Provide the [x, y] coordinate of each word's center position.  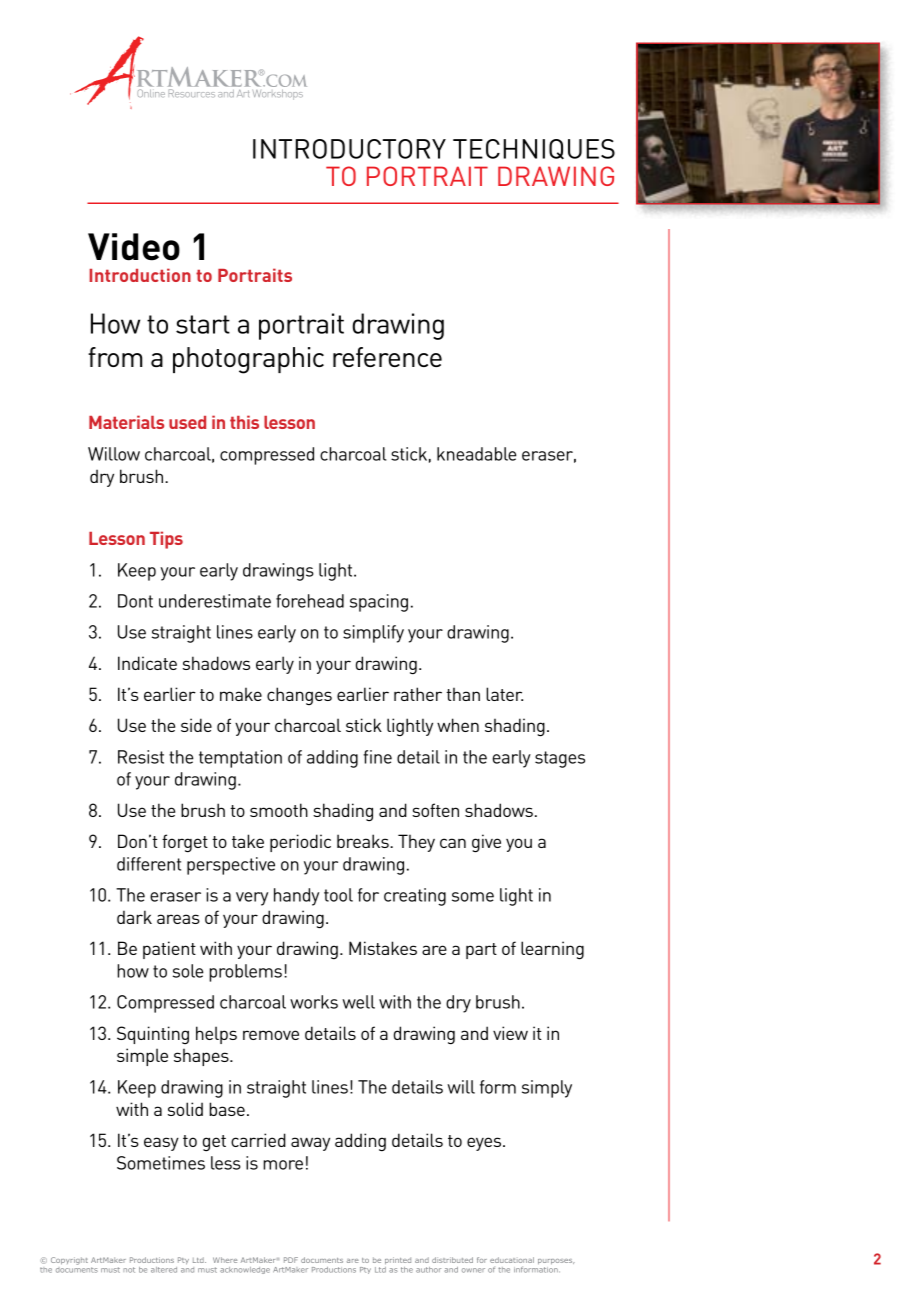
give [486, 843]
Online [151, 93]
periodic [300, 843]
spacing [379, 603]
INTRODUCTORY [349, 149]
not [129, 1270]
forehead [310, 601]
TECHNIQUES [534, 149]
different [149, 864]
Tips [166, 540]
